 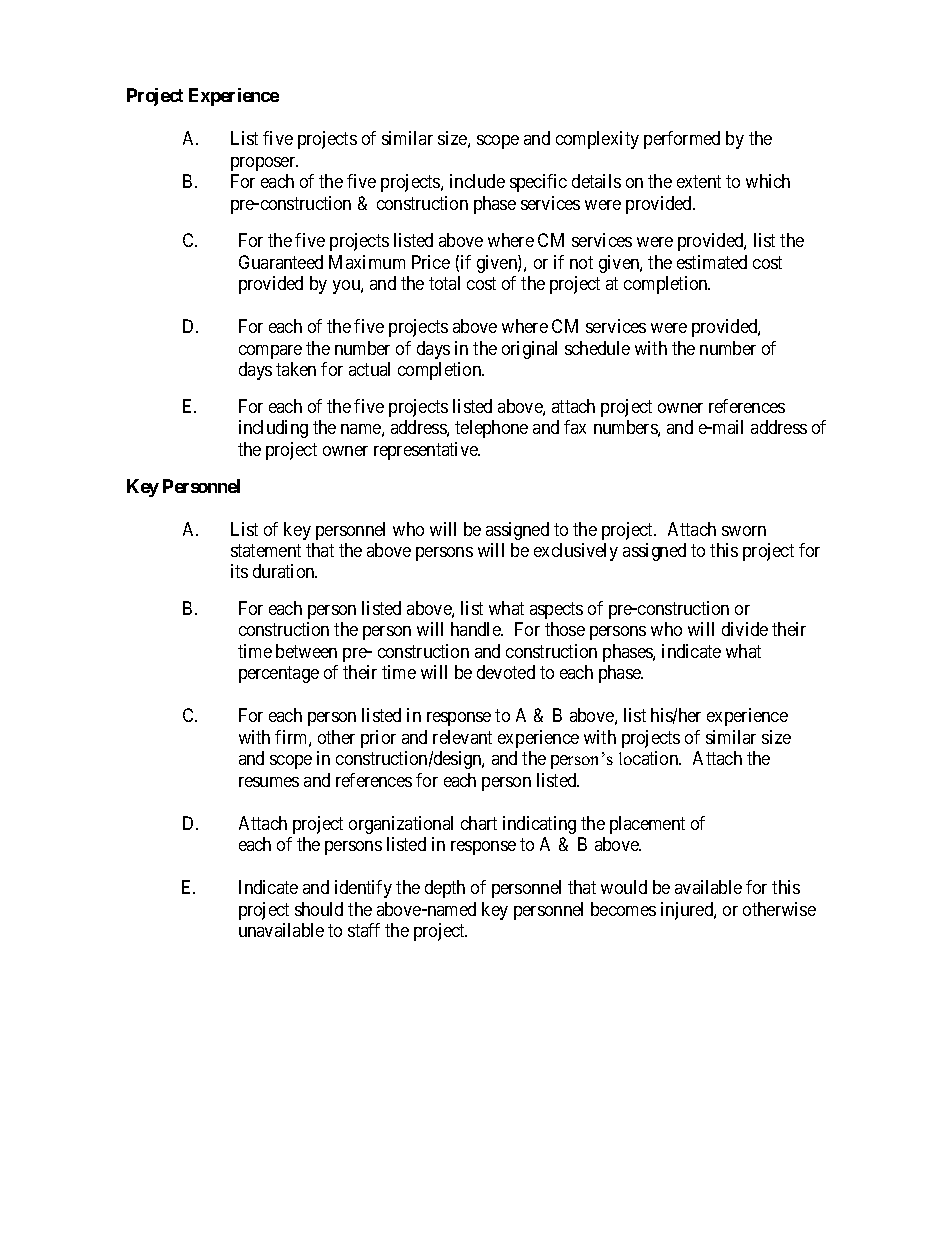 What do you see at coordinates (279, 675) in the document?
I see `percentage` at bounding box center [279, 675].
